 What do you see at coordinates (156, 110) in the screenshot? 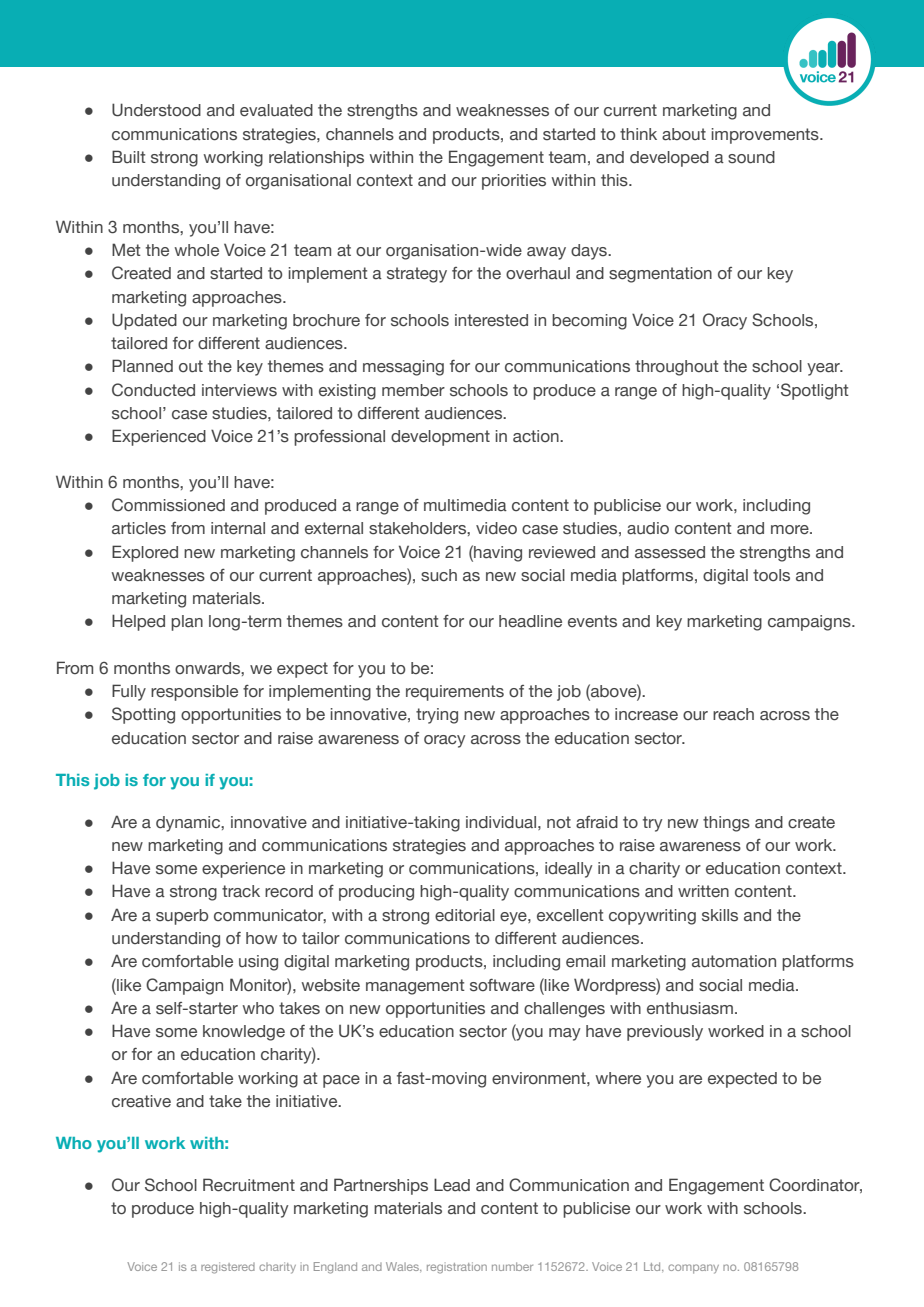
I see `Understood` at bounding box center [156, 110].
